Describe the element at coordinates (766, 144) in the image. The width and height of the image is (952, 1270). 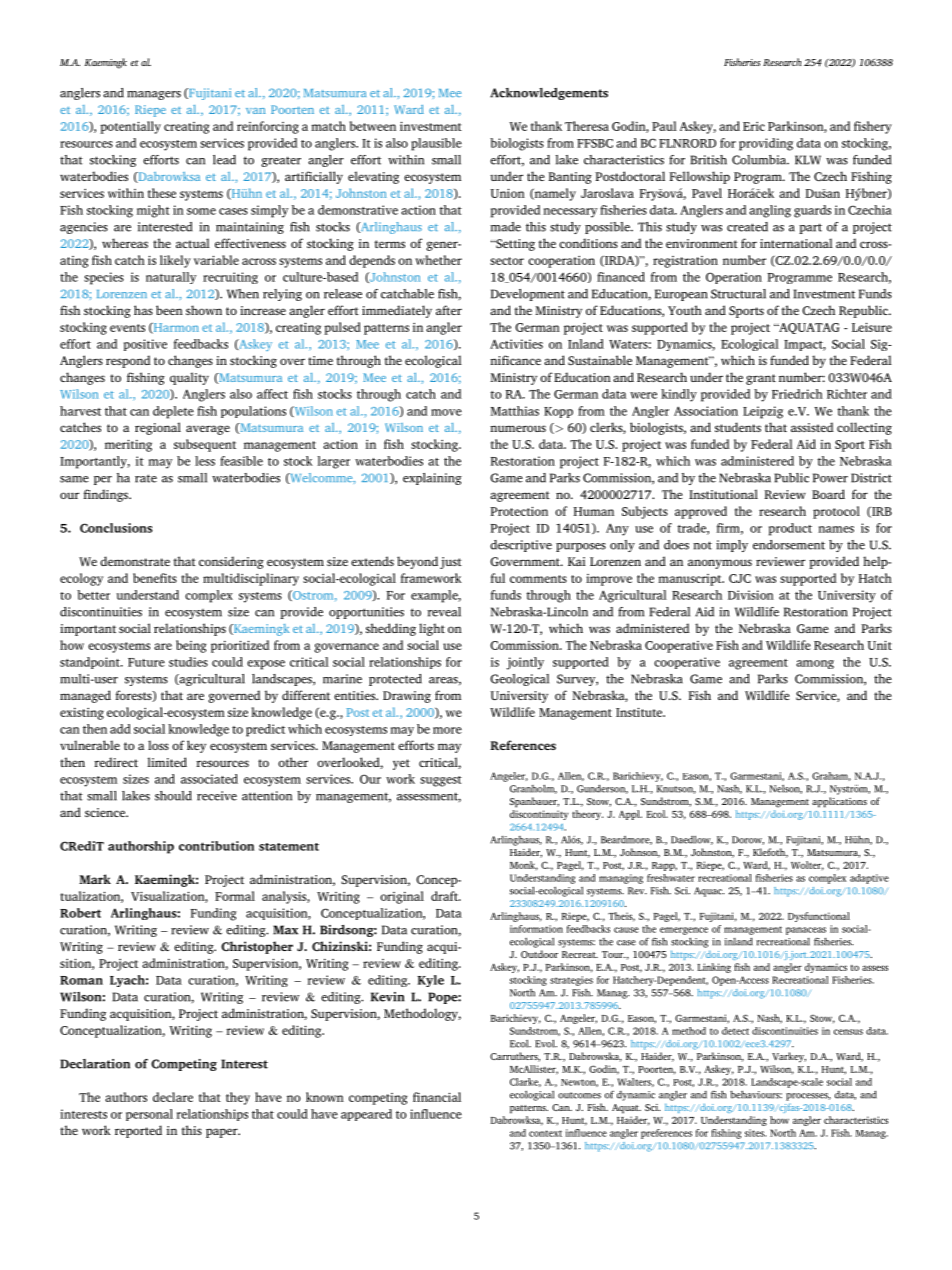
I see `providing` at that location.
